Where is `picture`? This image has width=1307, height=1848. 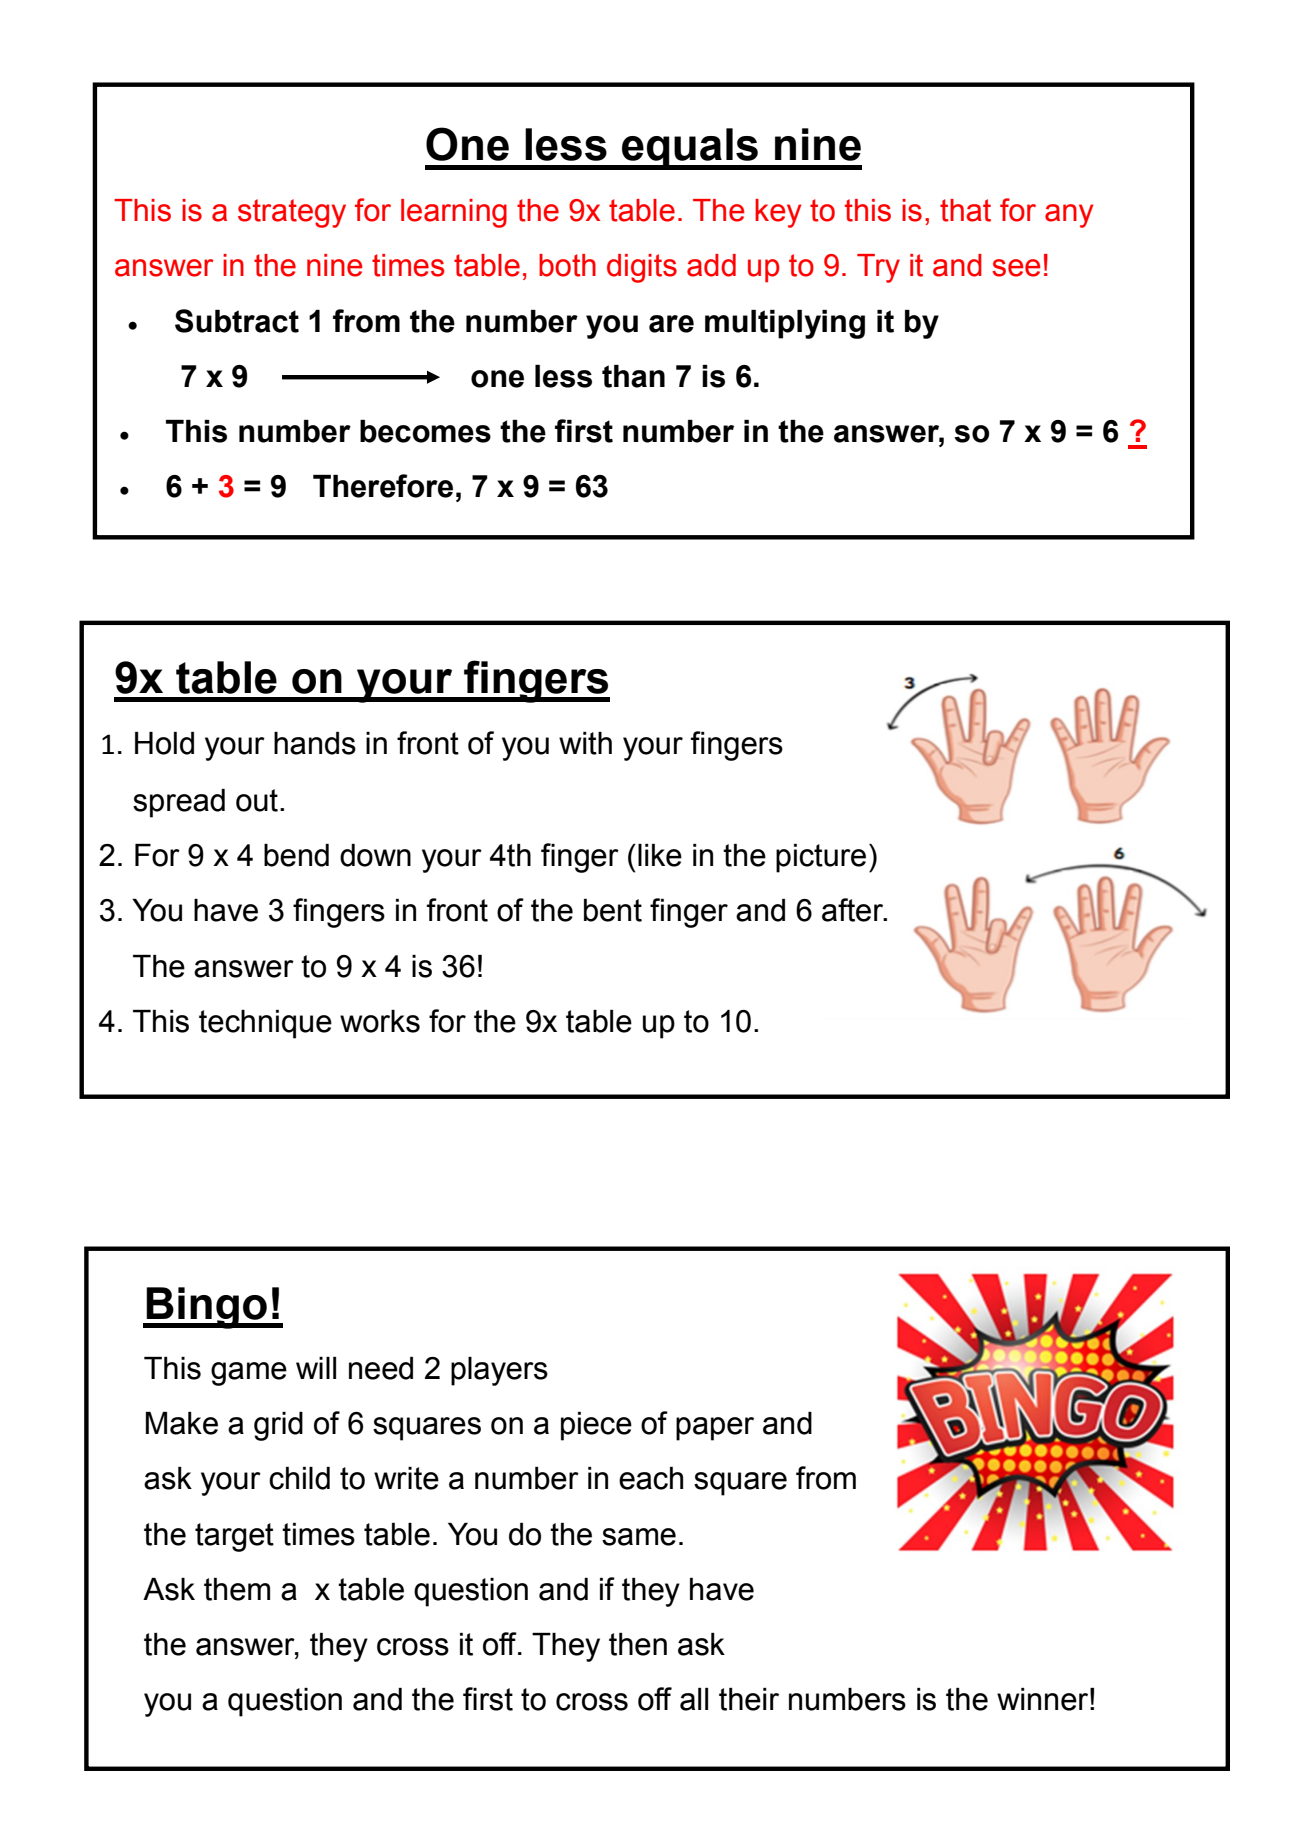
picture is located at coordinates (821, 858).
